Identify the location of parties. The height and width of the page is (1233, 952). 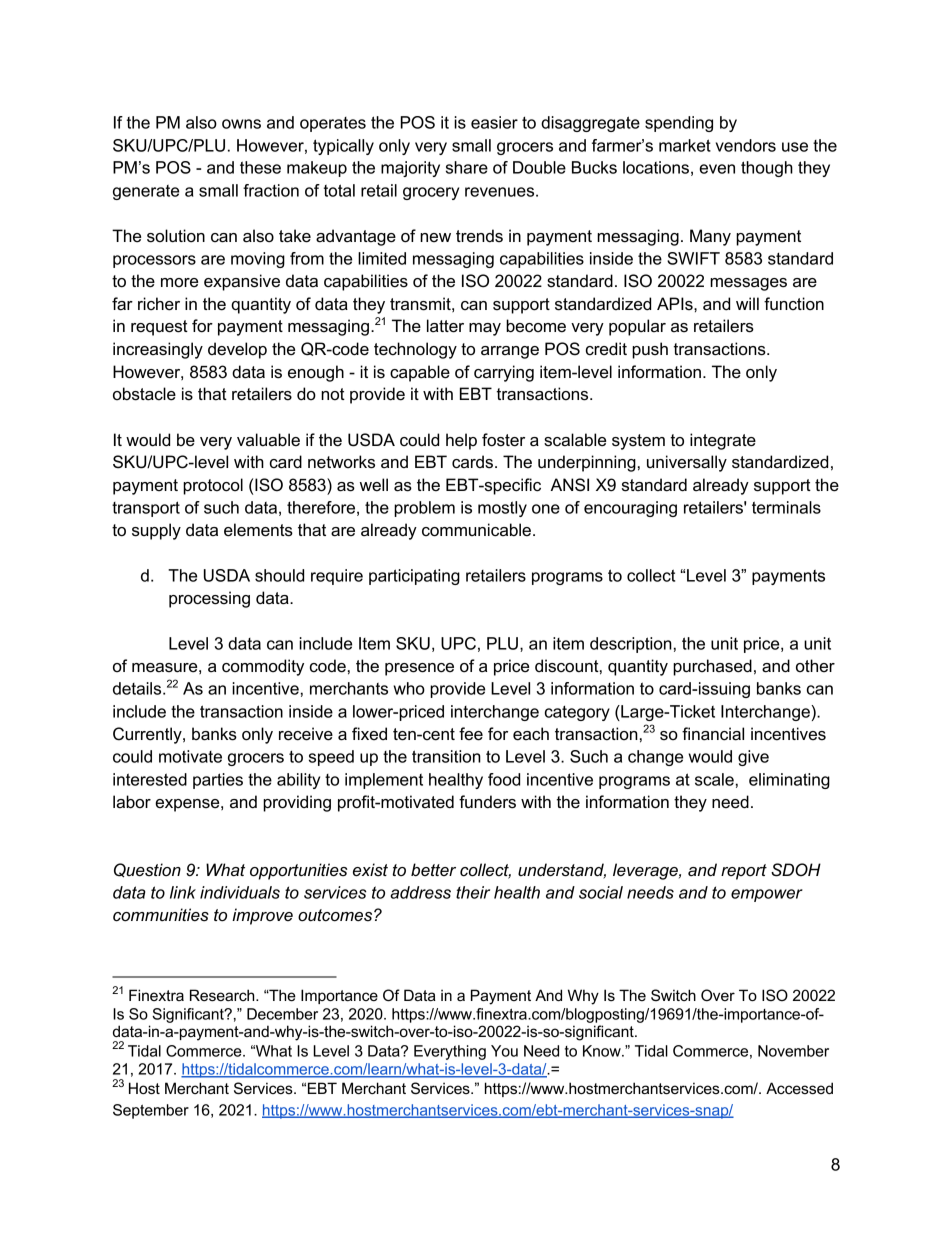
(218, 781).
